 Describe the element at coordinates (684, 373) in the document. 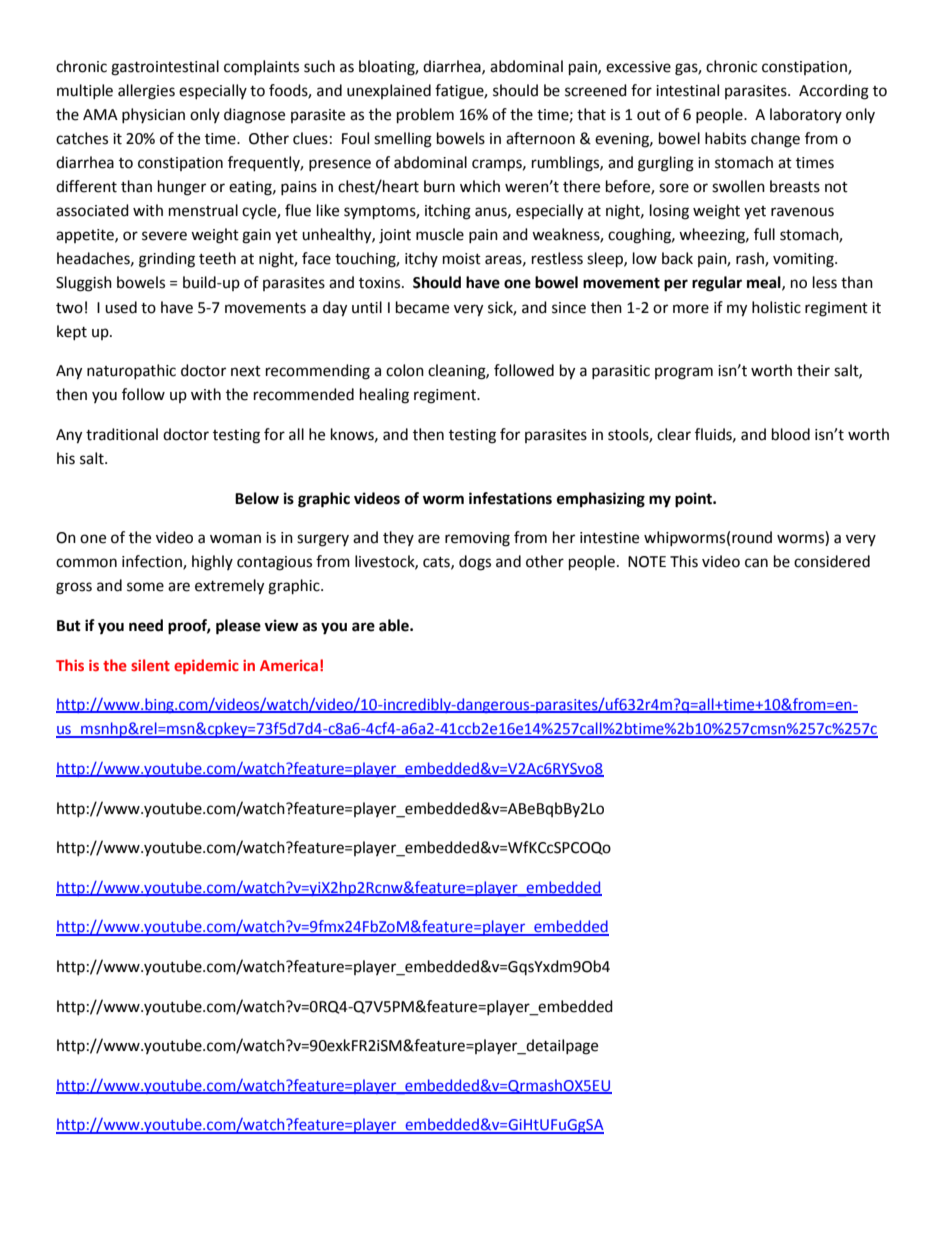

I see `program` at that location.
